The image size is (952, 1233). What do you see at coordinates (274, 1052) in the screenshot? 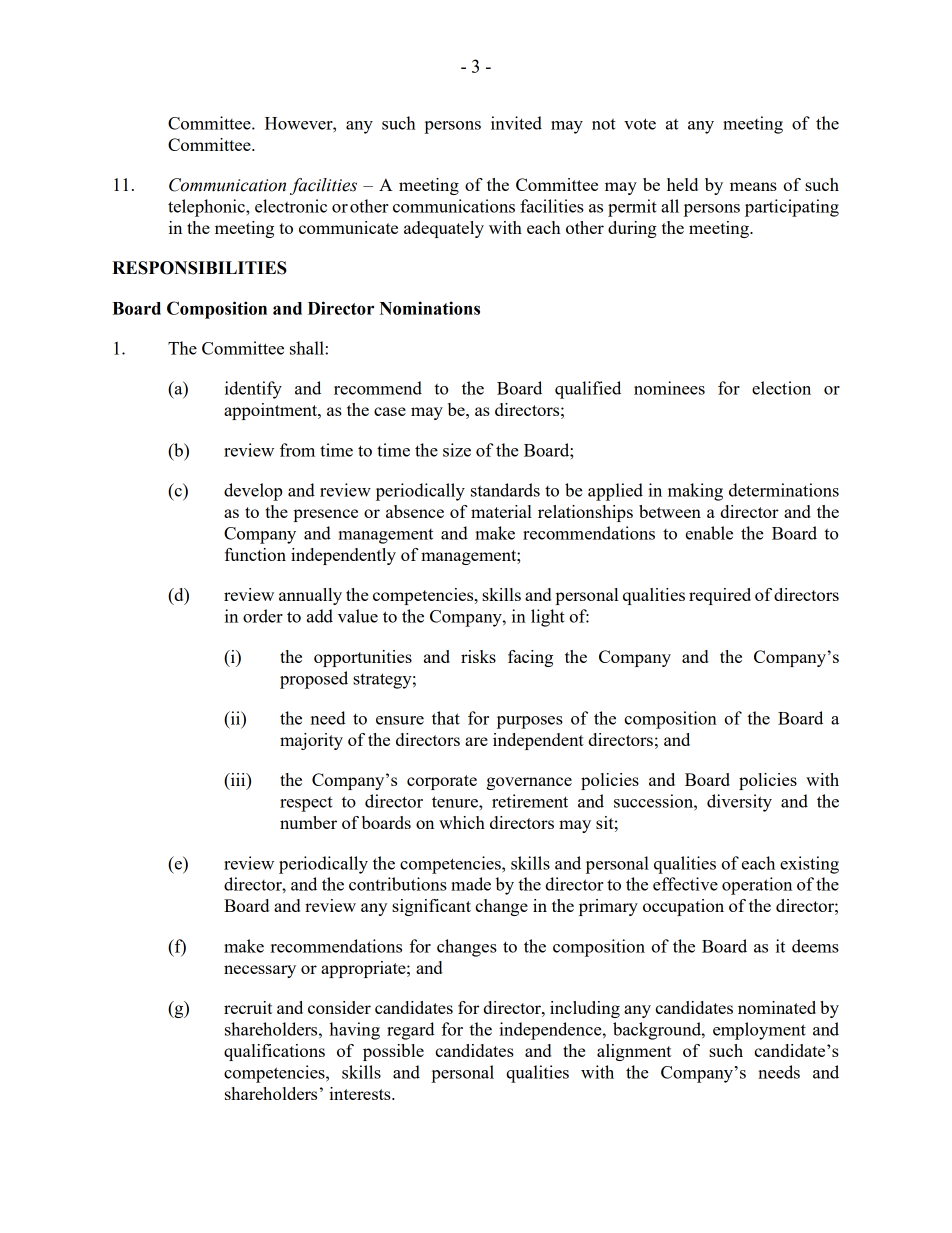
I see `qualifications` at bounding box center [274, 1052].
